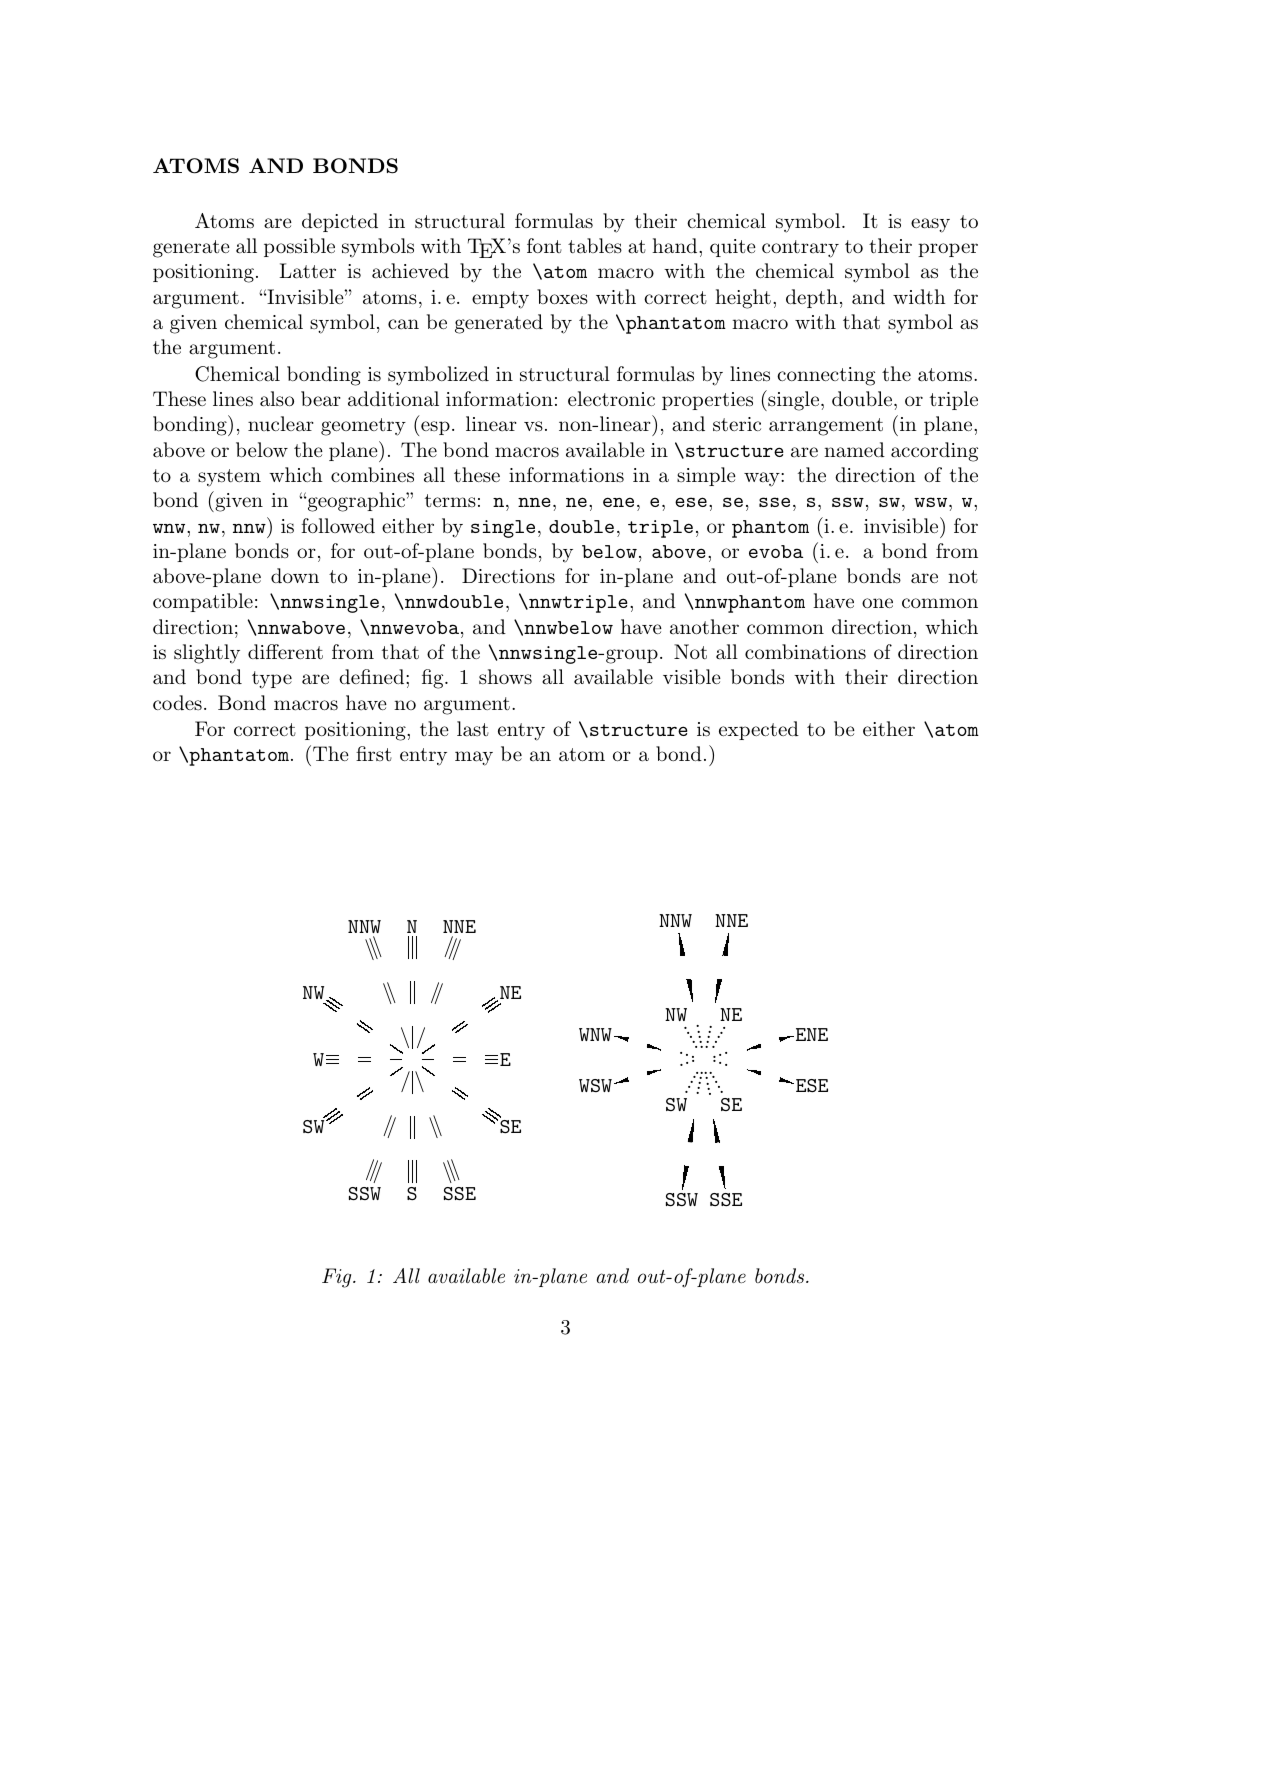  I want to click on terms, so click(450, 500).
